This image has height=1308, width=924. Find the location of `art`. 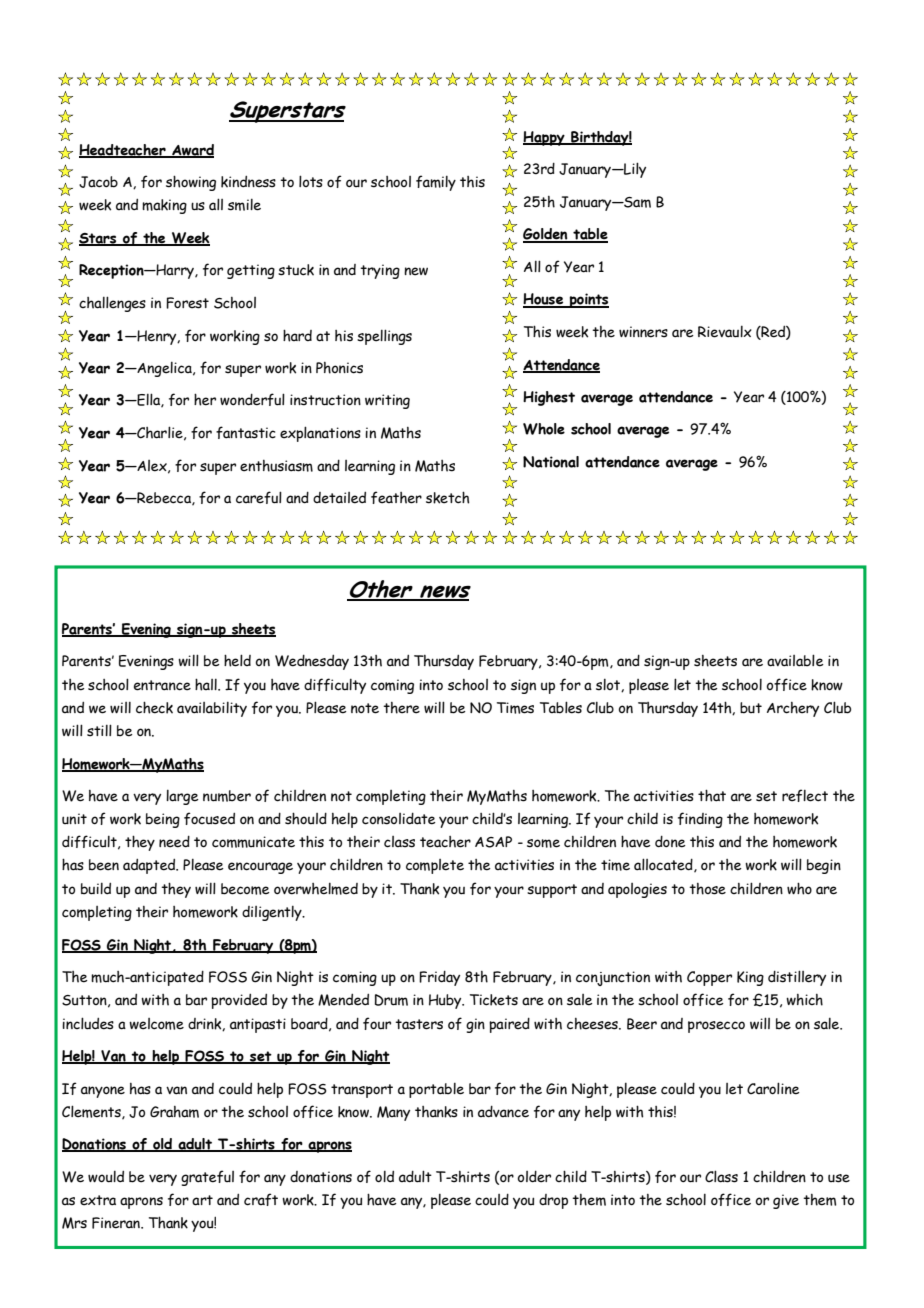

art is located at coordinates (202, 1200).
